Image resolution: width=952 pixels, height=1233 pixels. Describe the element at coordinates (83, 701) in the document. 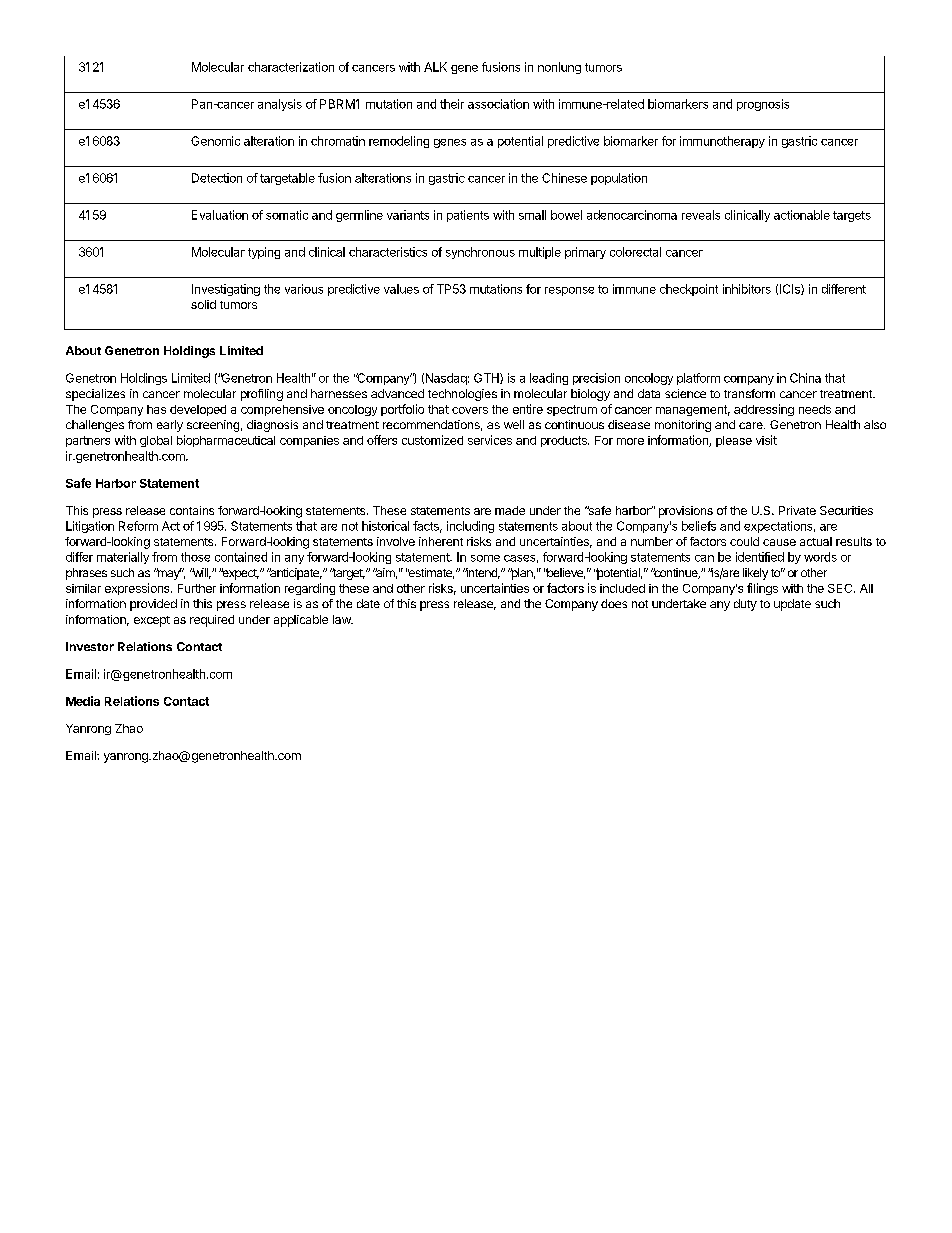

I see `Media` at that location.
